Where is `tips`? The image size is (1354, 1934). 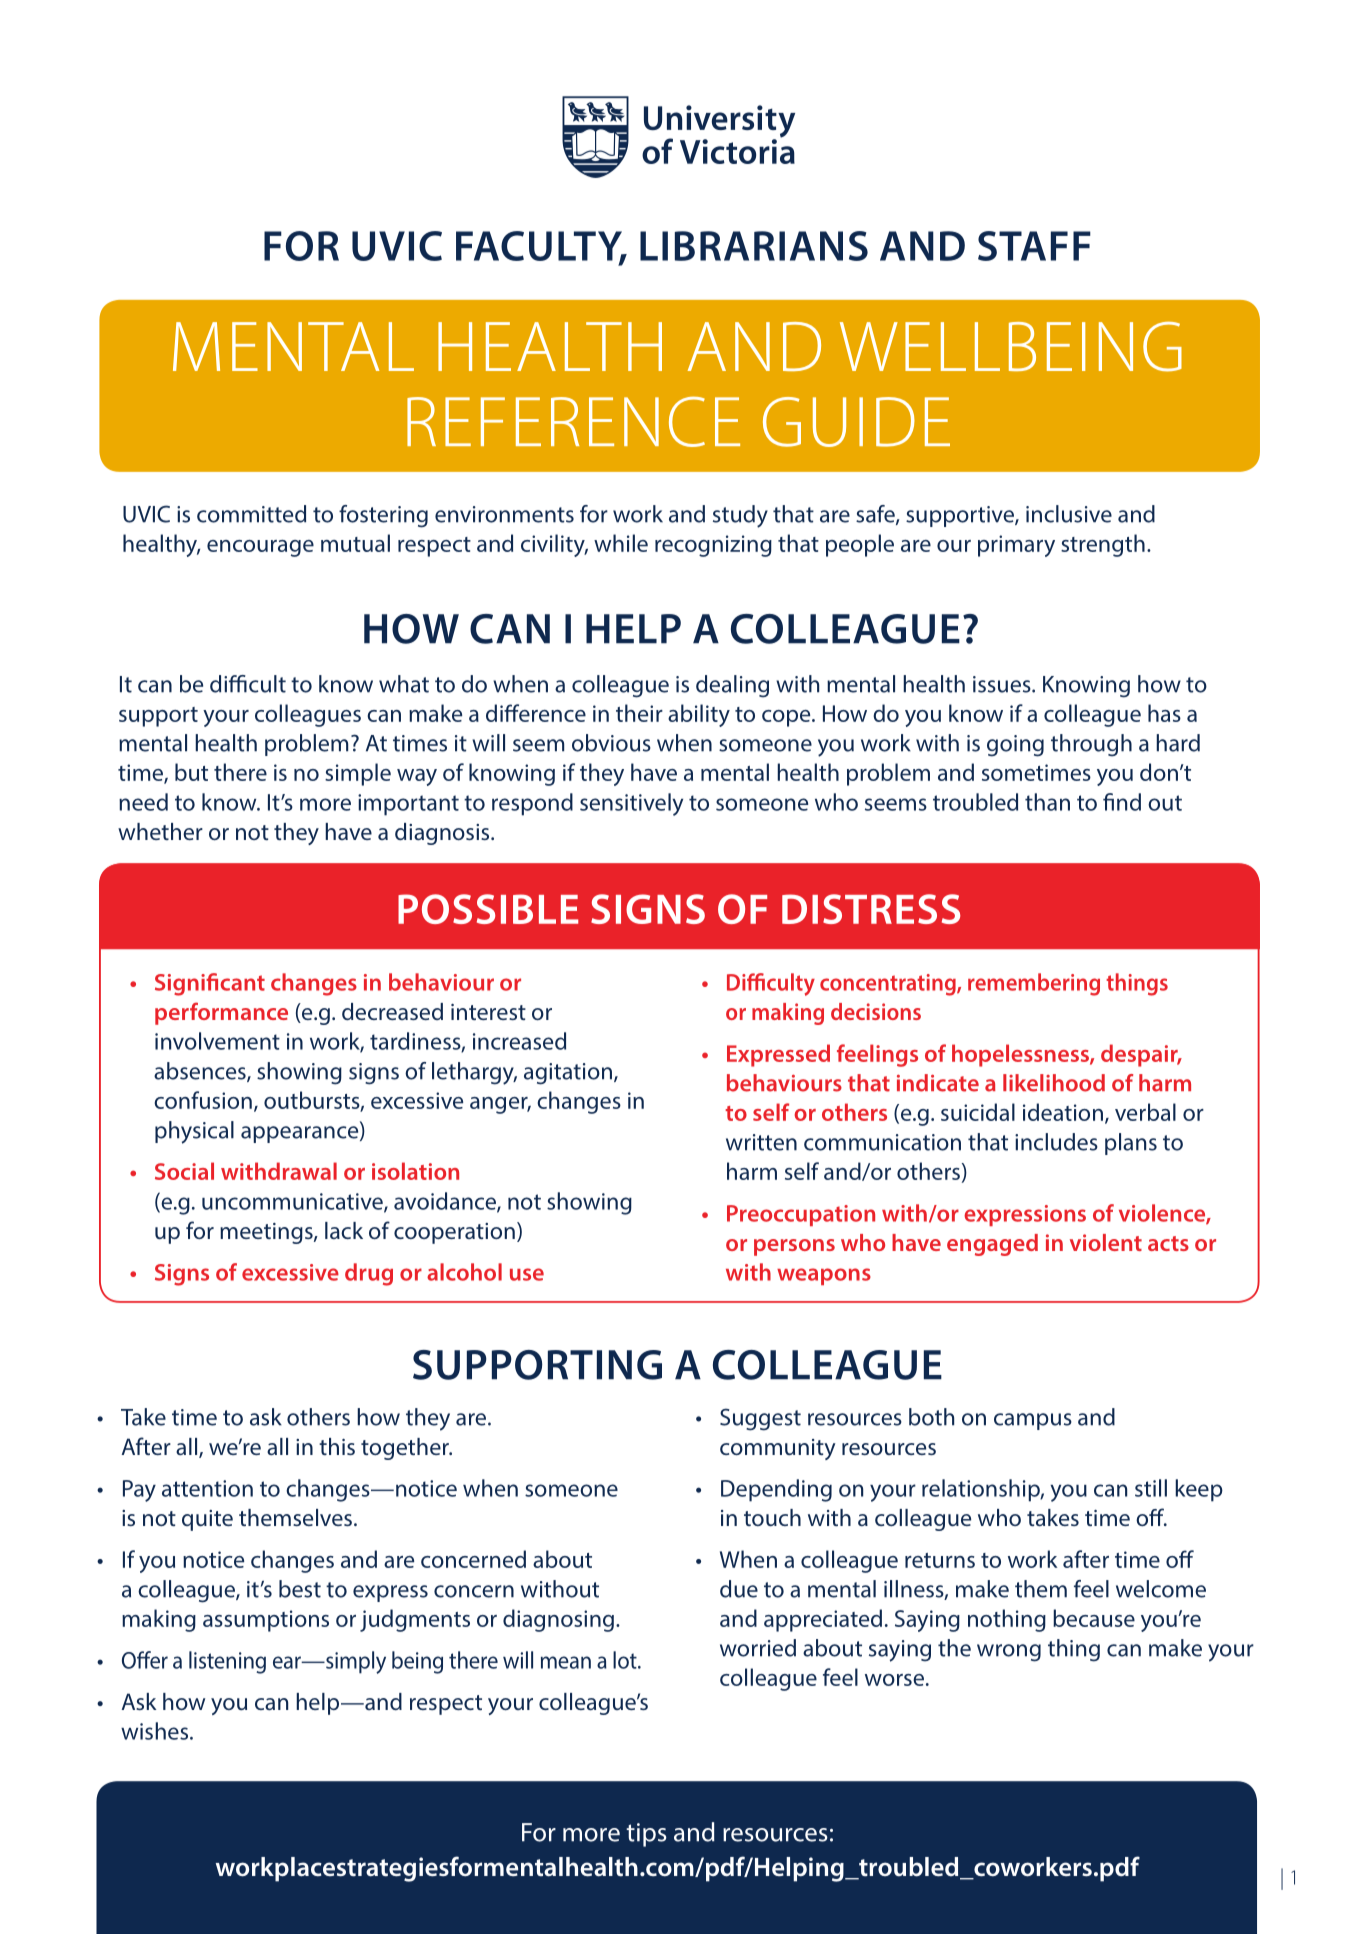
tips is located at coordinates (646, 1835).
